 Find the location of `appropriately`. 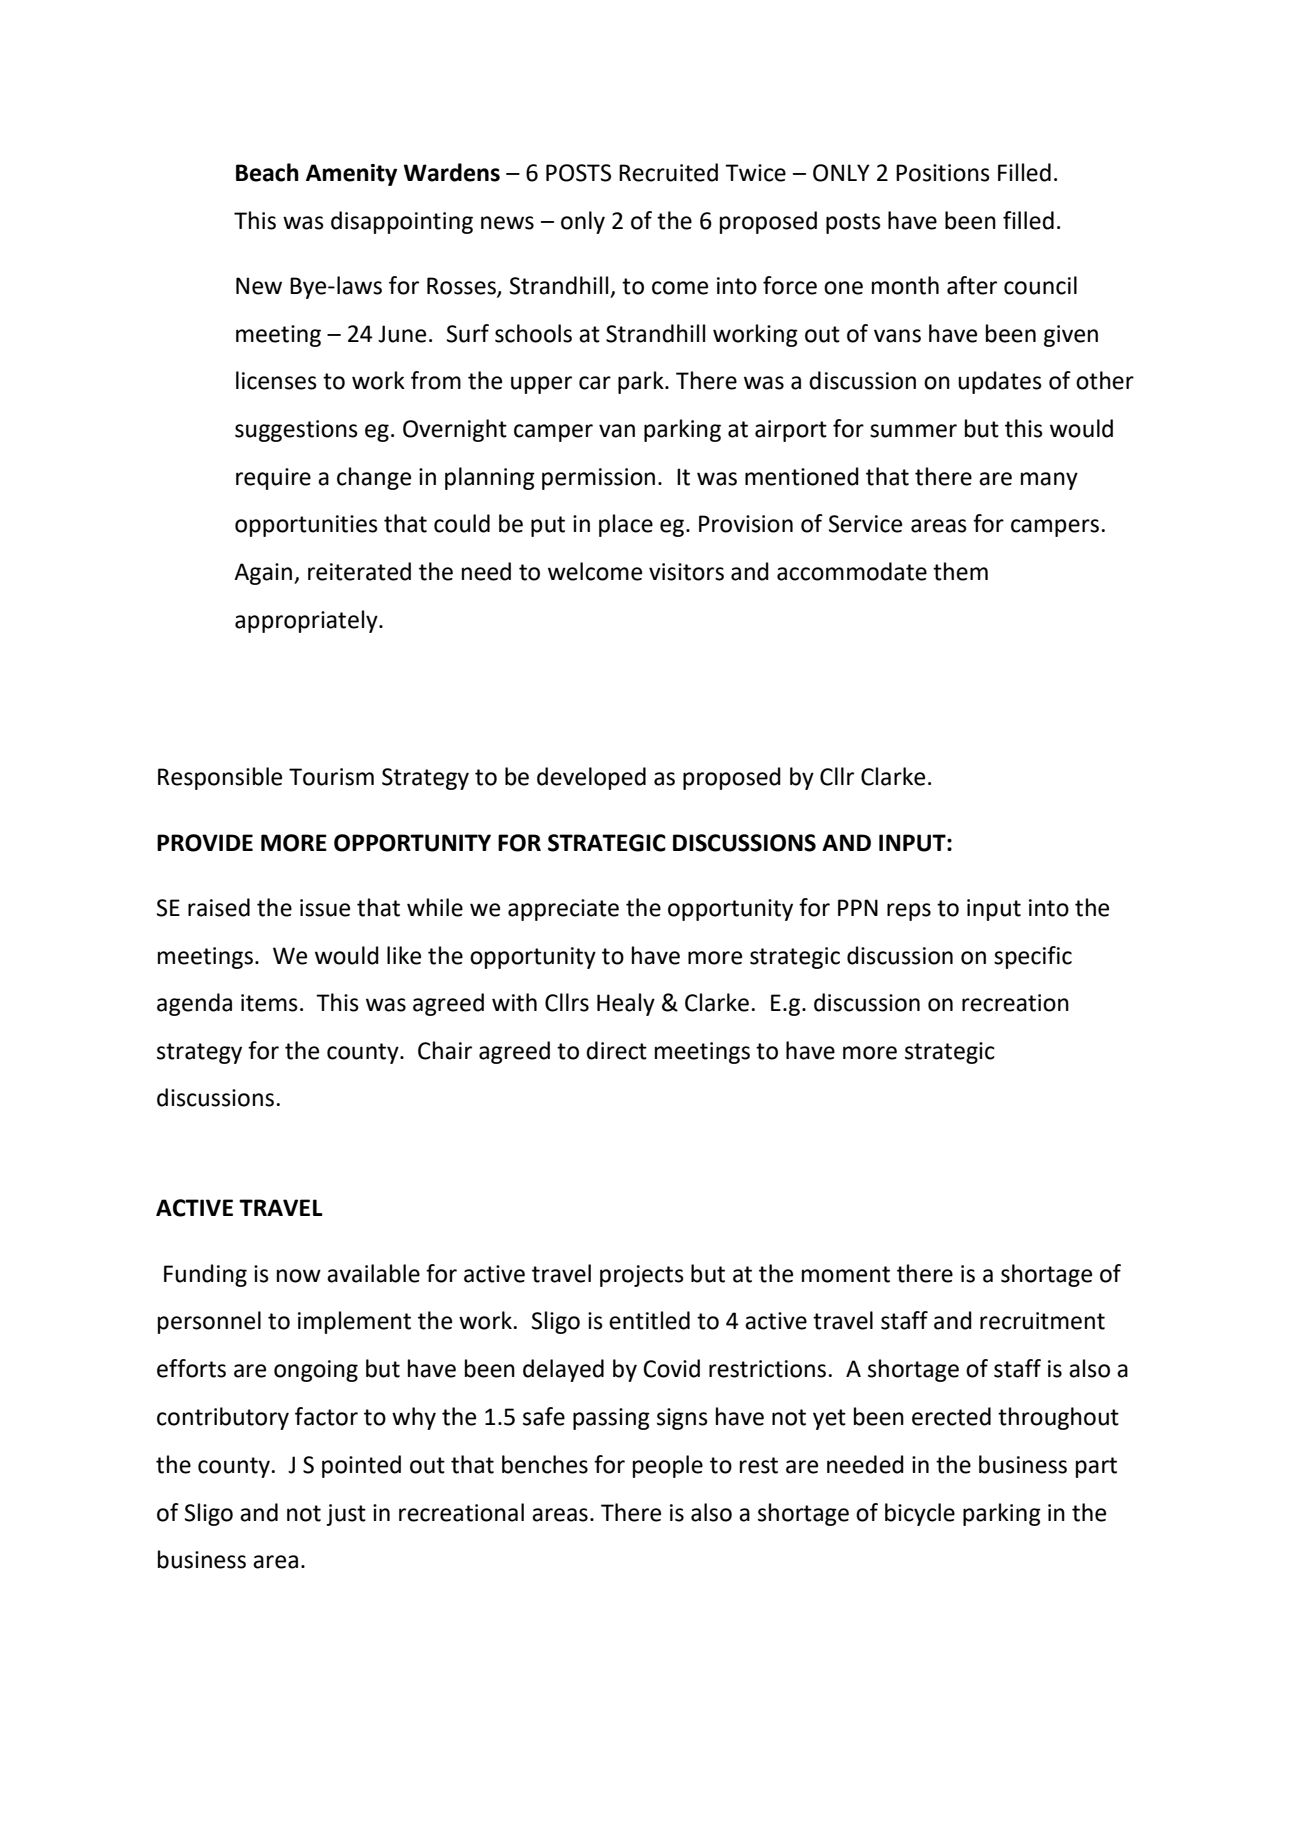

appropriately is located at coordinates (307, 621).
